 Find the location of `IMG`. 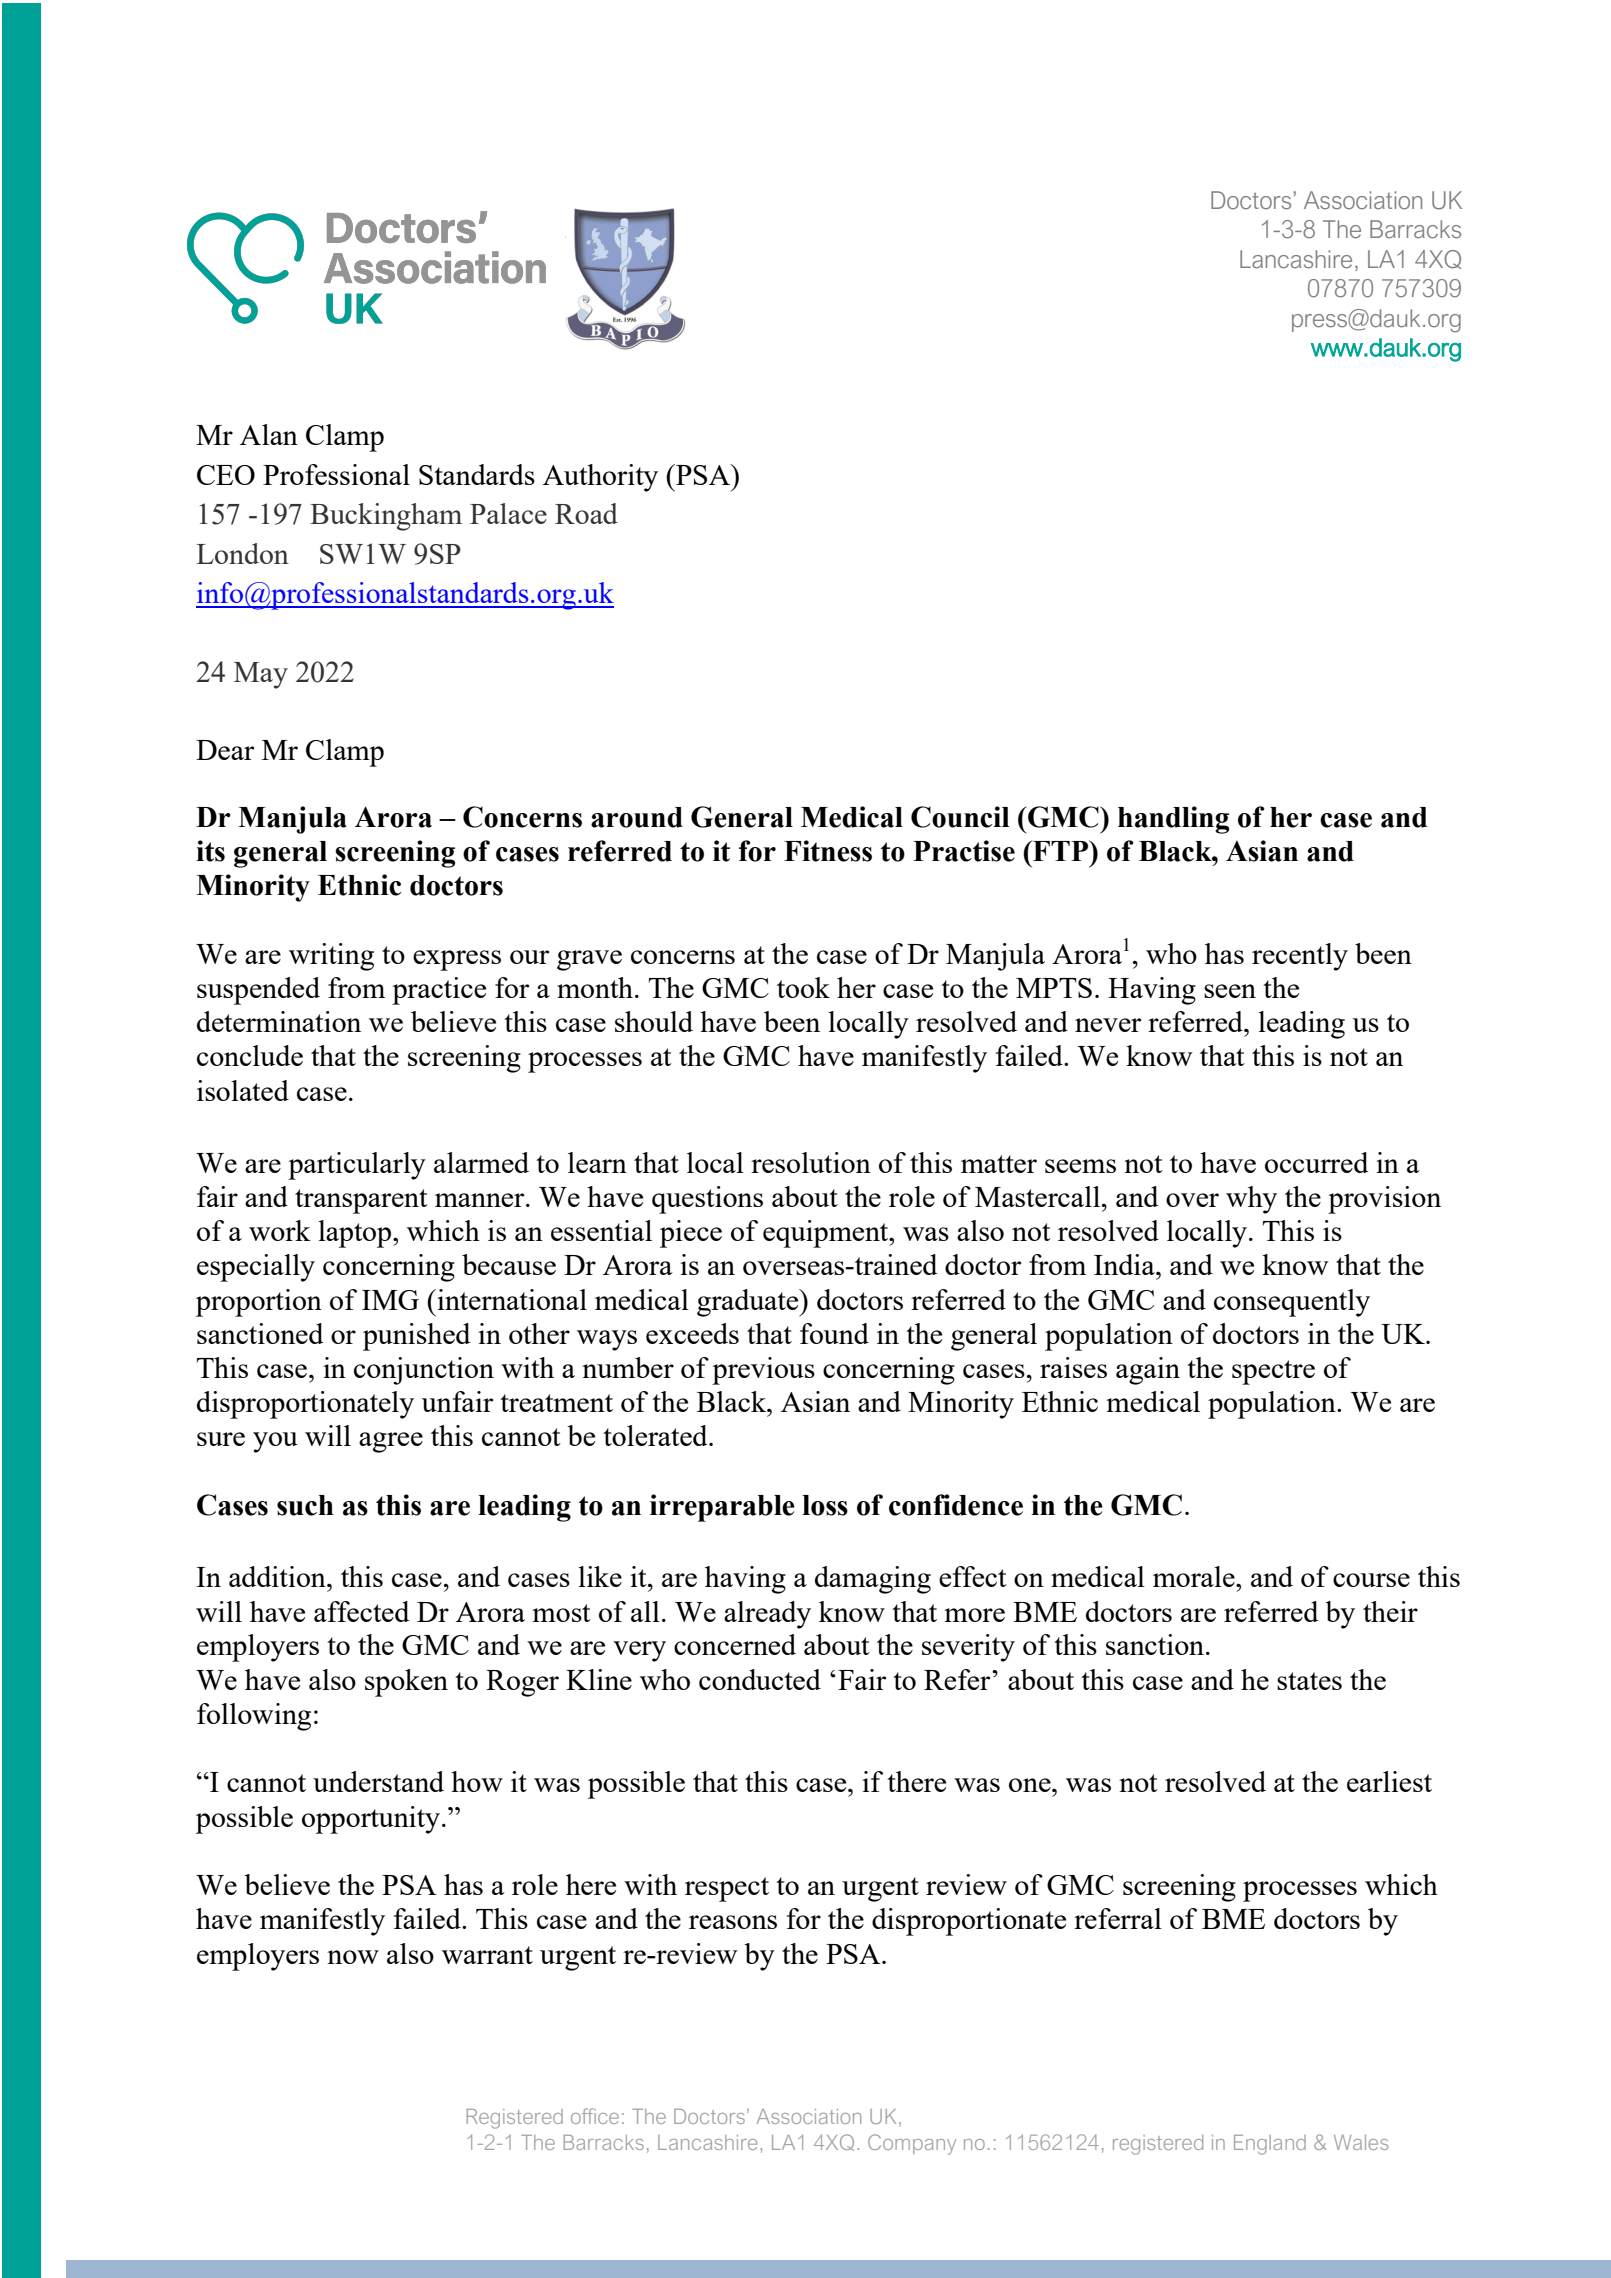

IMG is located at coordinates (390, 1300).
